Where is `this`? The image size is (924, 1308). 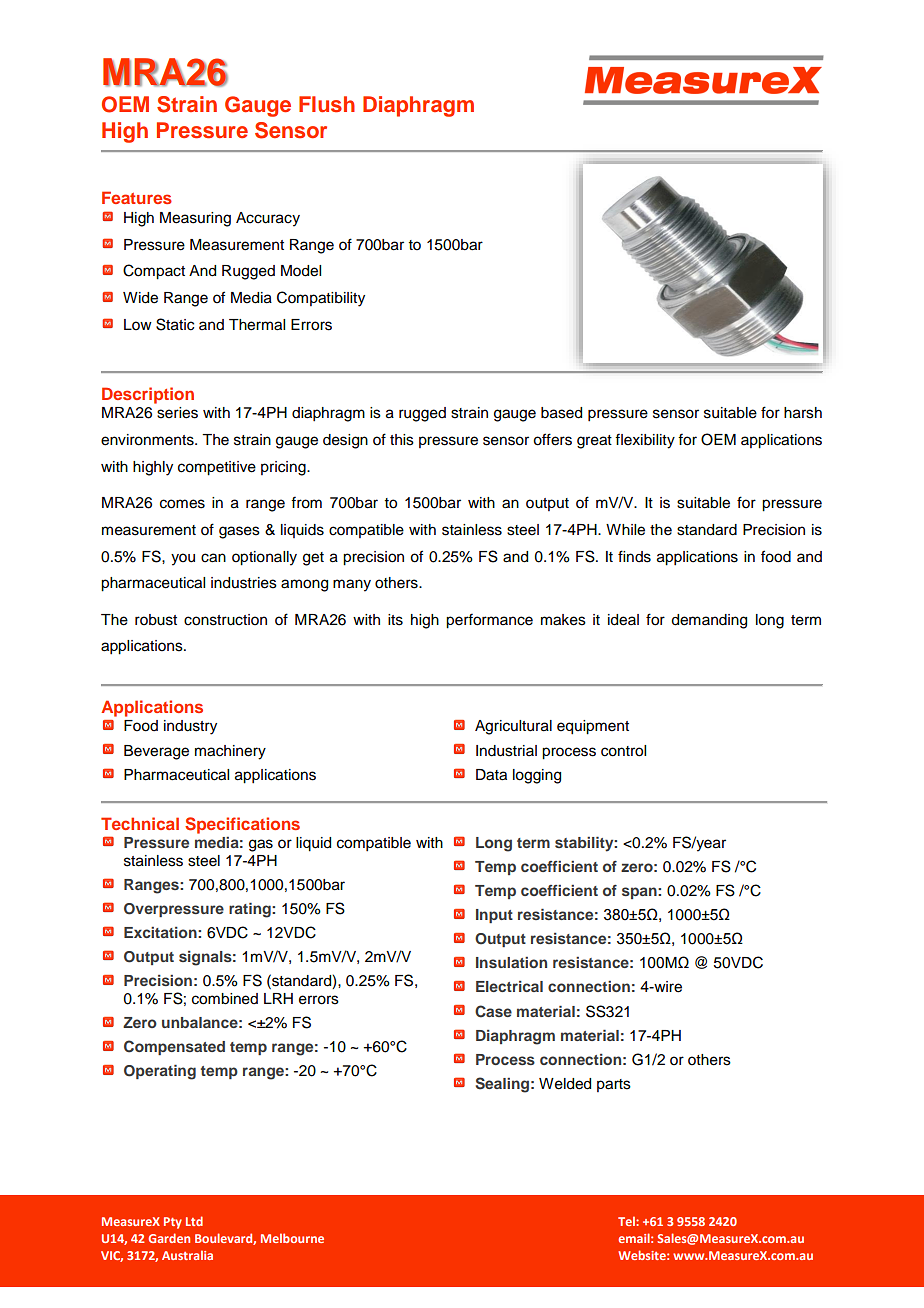 this is located at coordinates (402, 440).
